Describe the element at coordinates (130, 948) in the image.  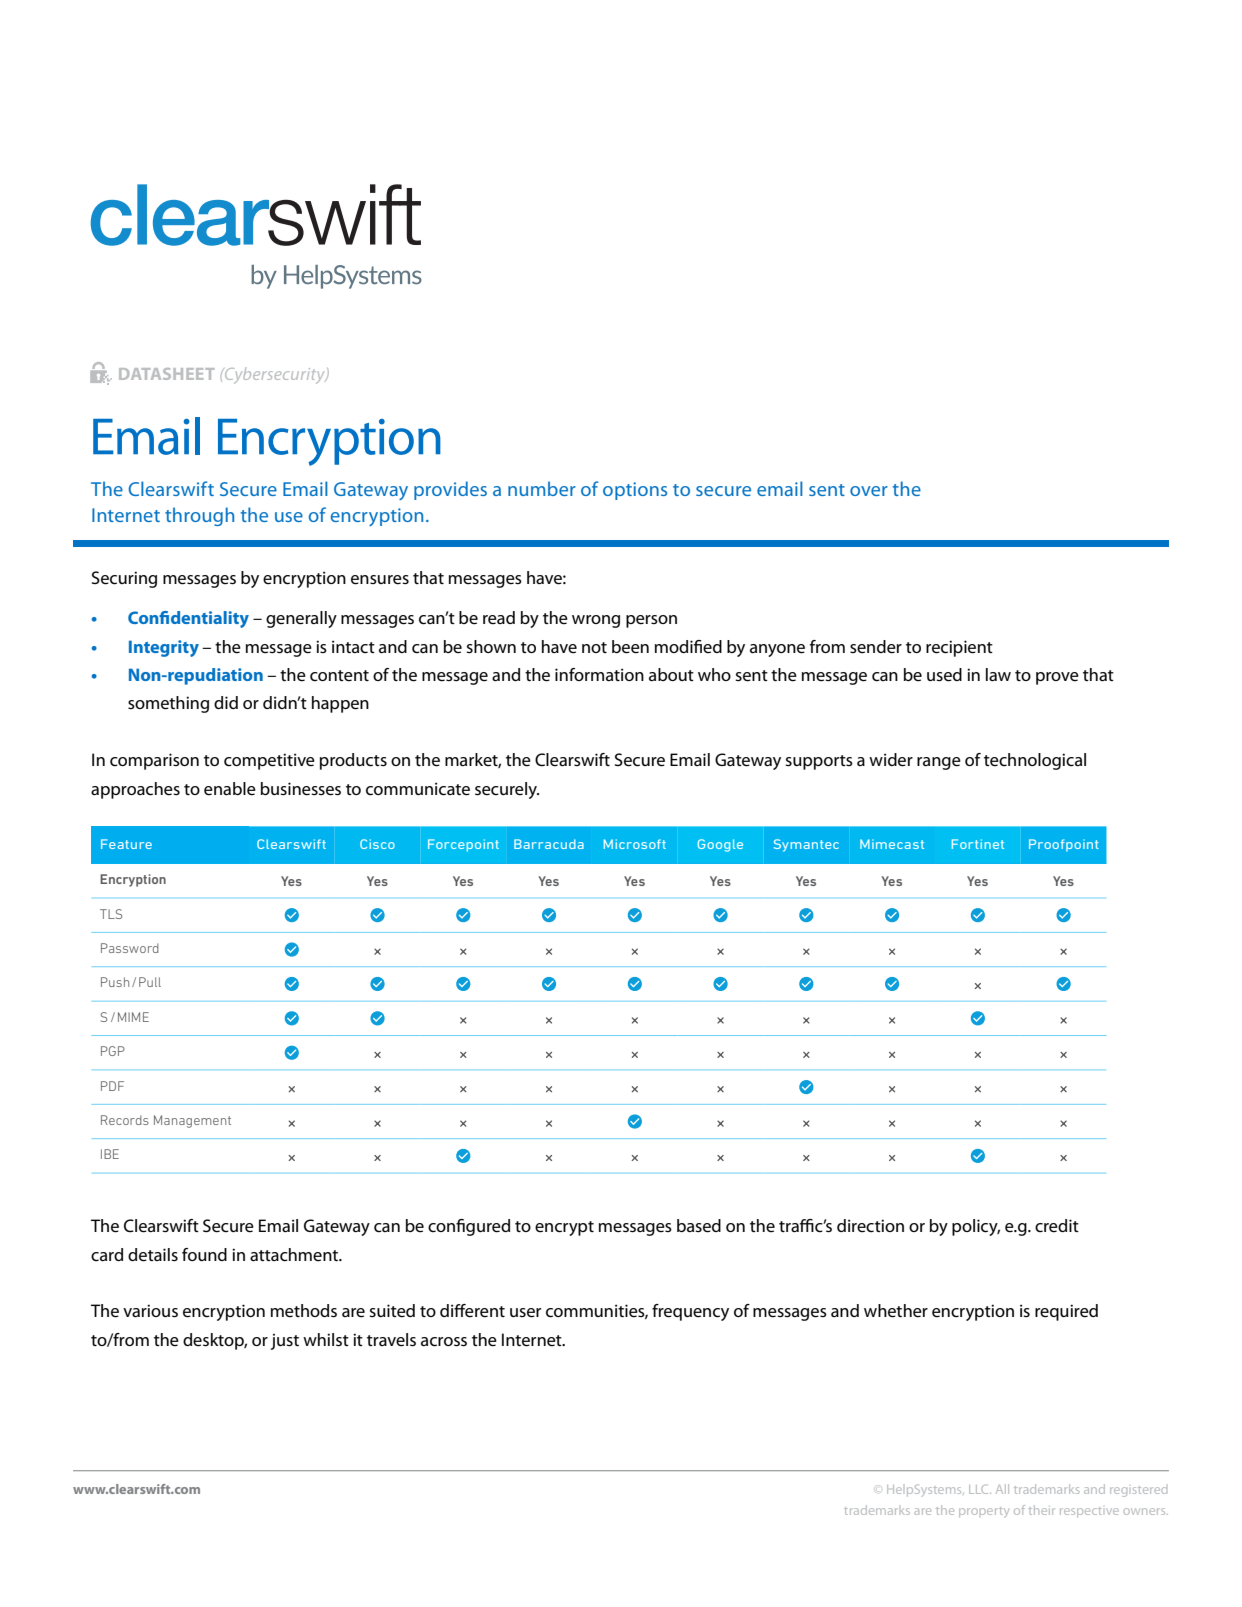
I see `Password` at that location.
